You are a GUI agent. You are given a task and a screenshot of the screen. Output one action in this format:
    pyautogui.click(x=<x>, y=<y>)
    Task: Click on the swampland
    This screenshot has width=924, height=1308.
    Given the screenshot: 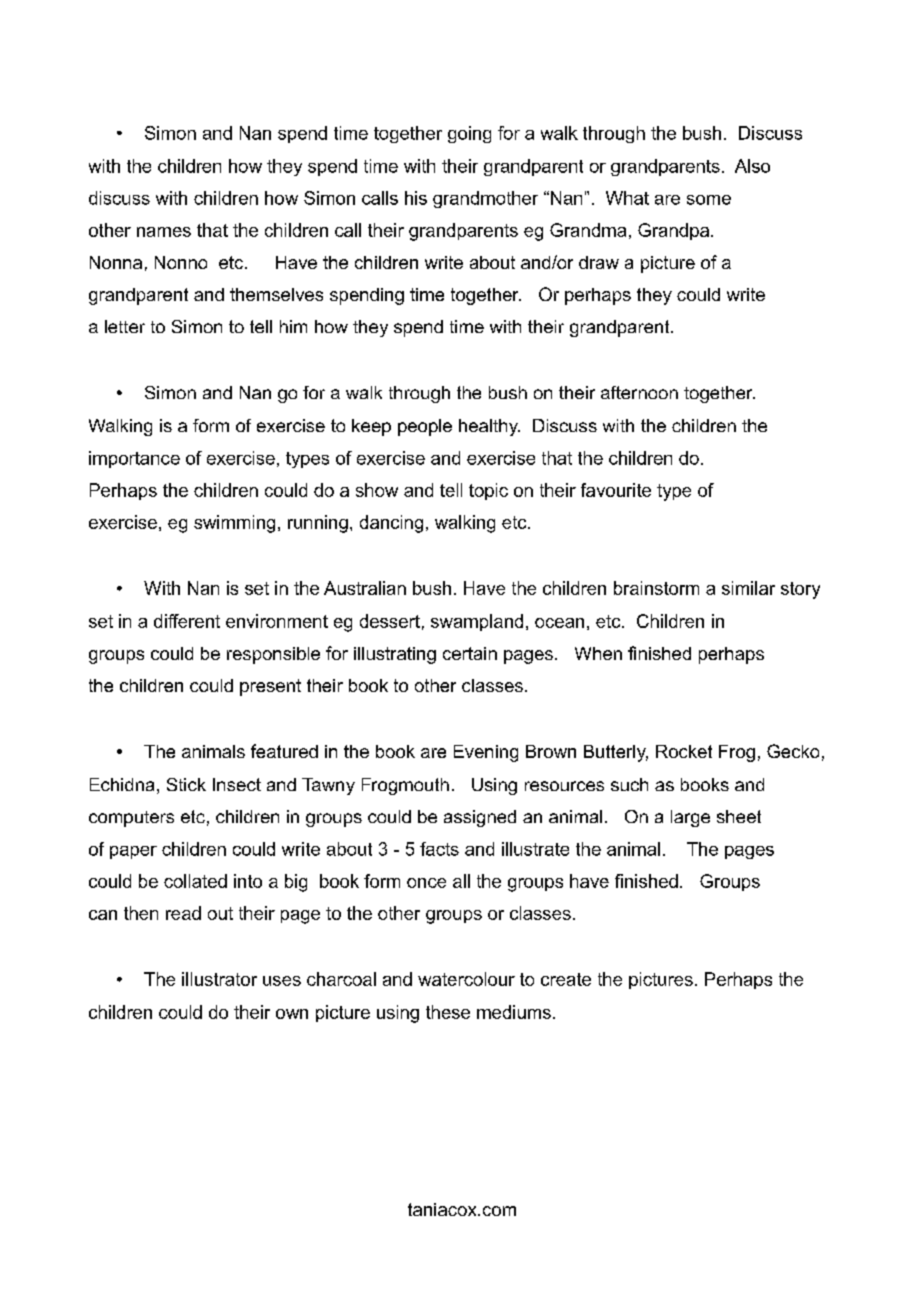 What is the action you would take?
    pyautogui.click(x=477, y=622)
